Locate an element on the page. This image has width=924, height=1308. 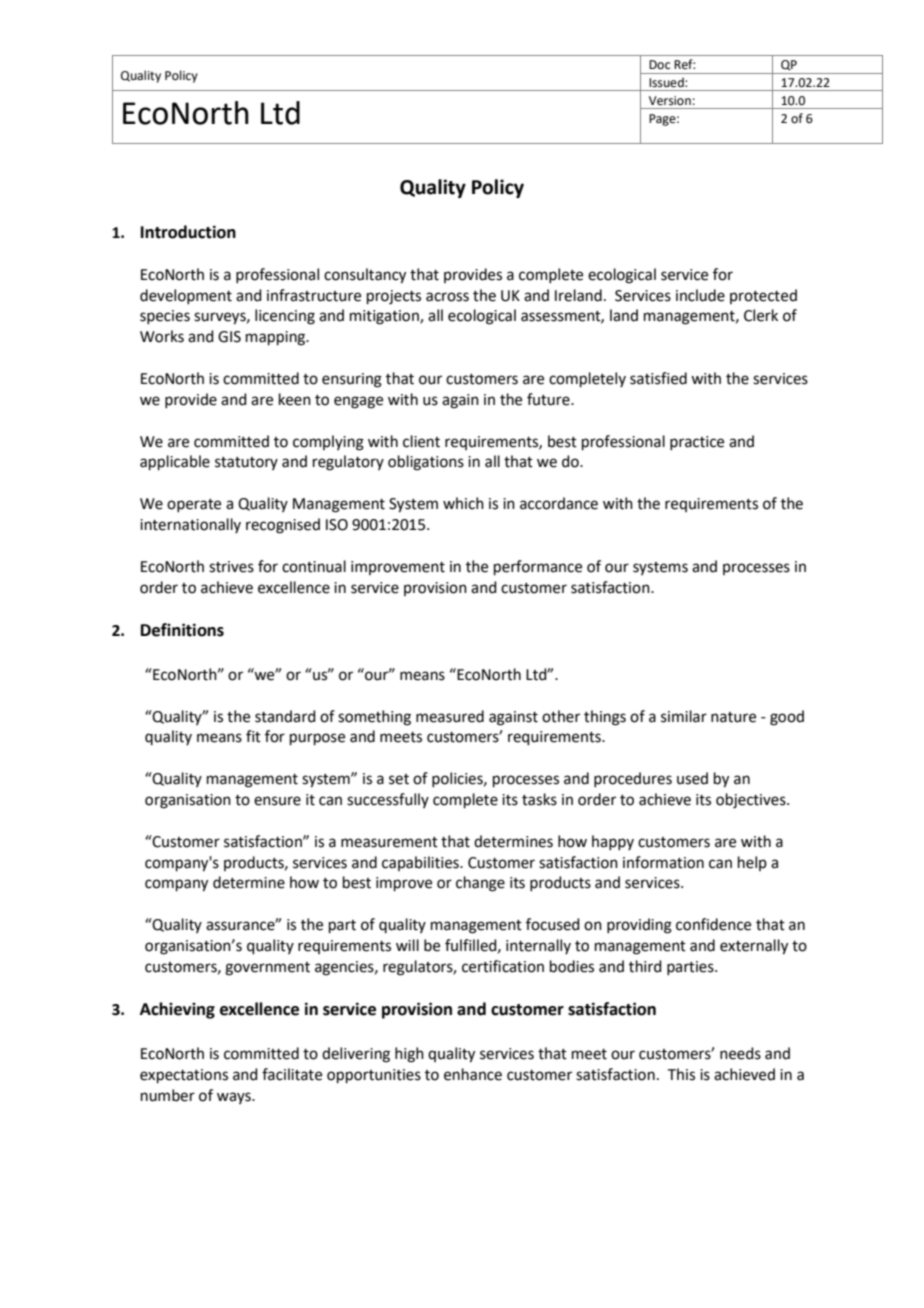
Doc is located at coordinates (659, 65).
